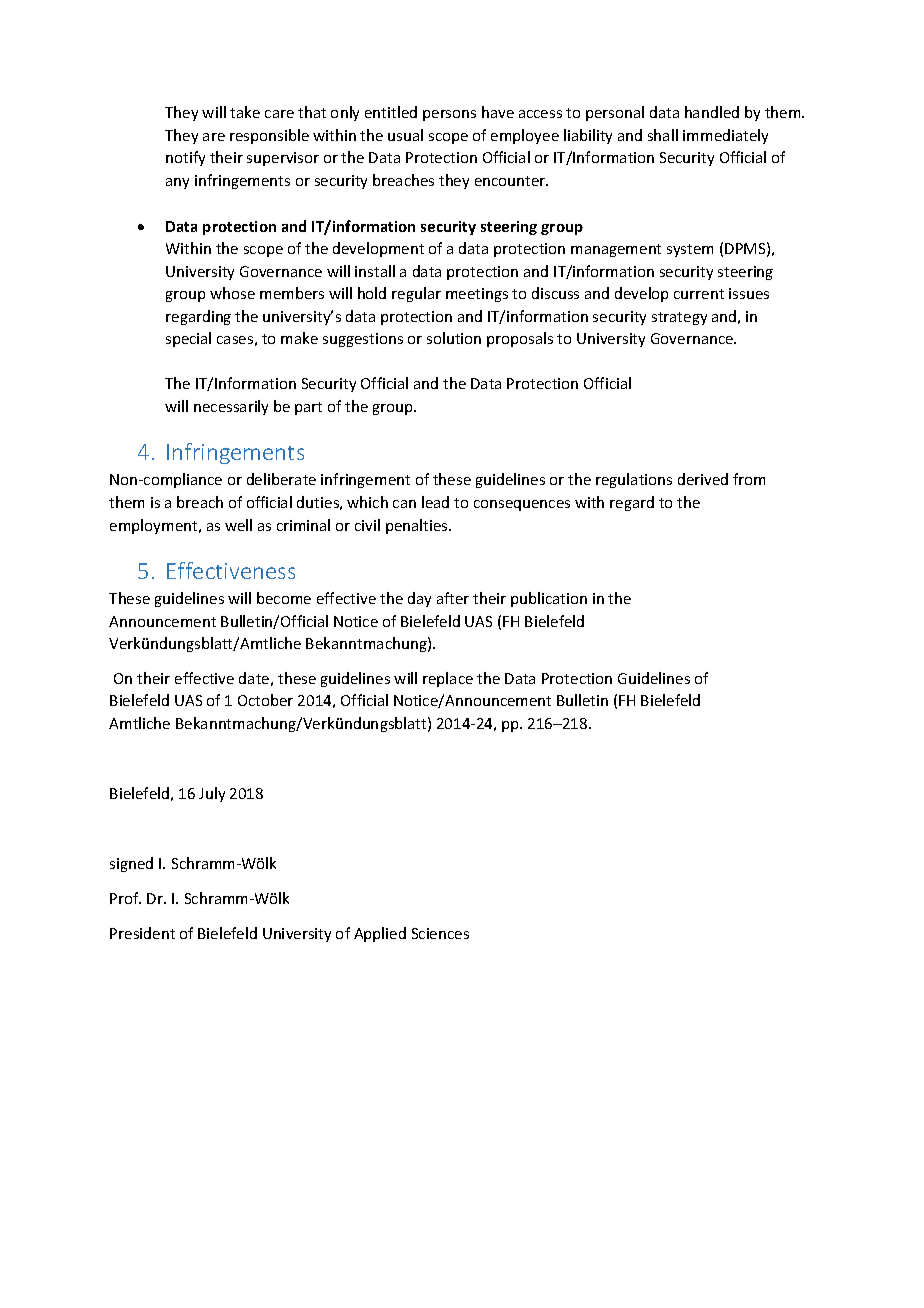 The image size is (924, 1308). What do you see at coordinates (188, 339) in the screenshot?
I see `special` at bounding box center [188, 339].
